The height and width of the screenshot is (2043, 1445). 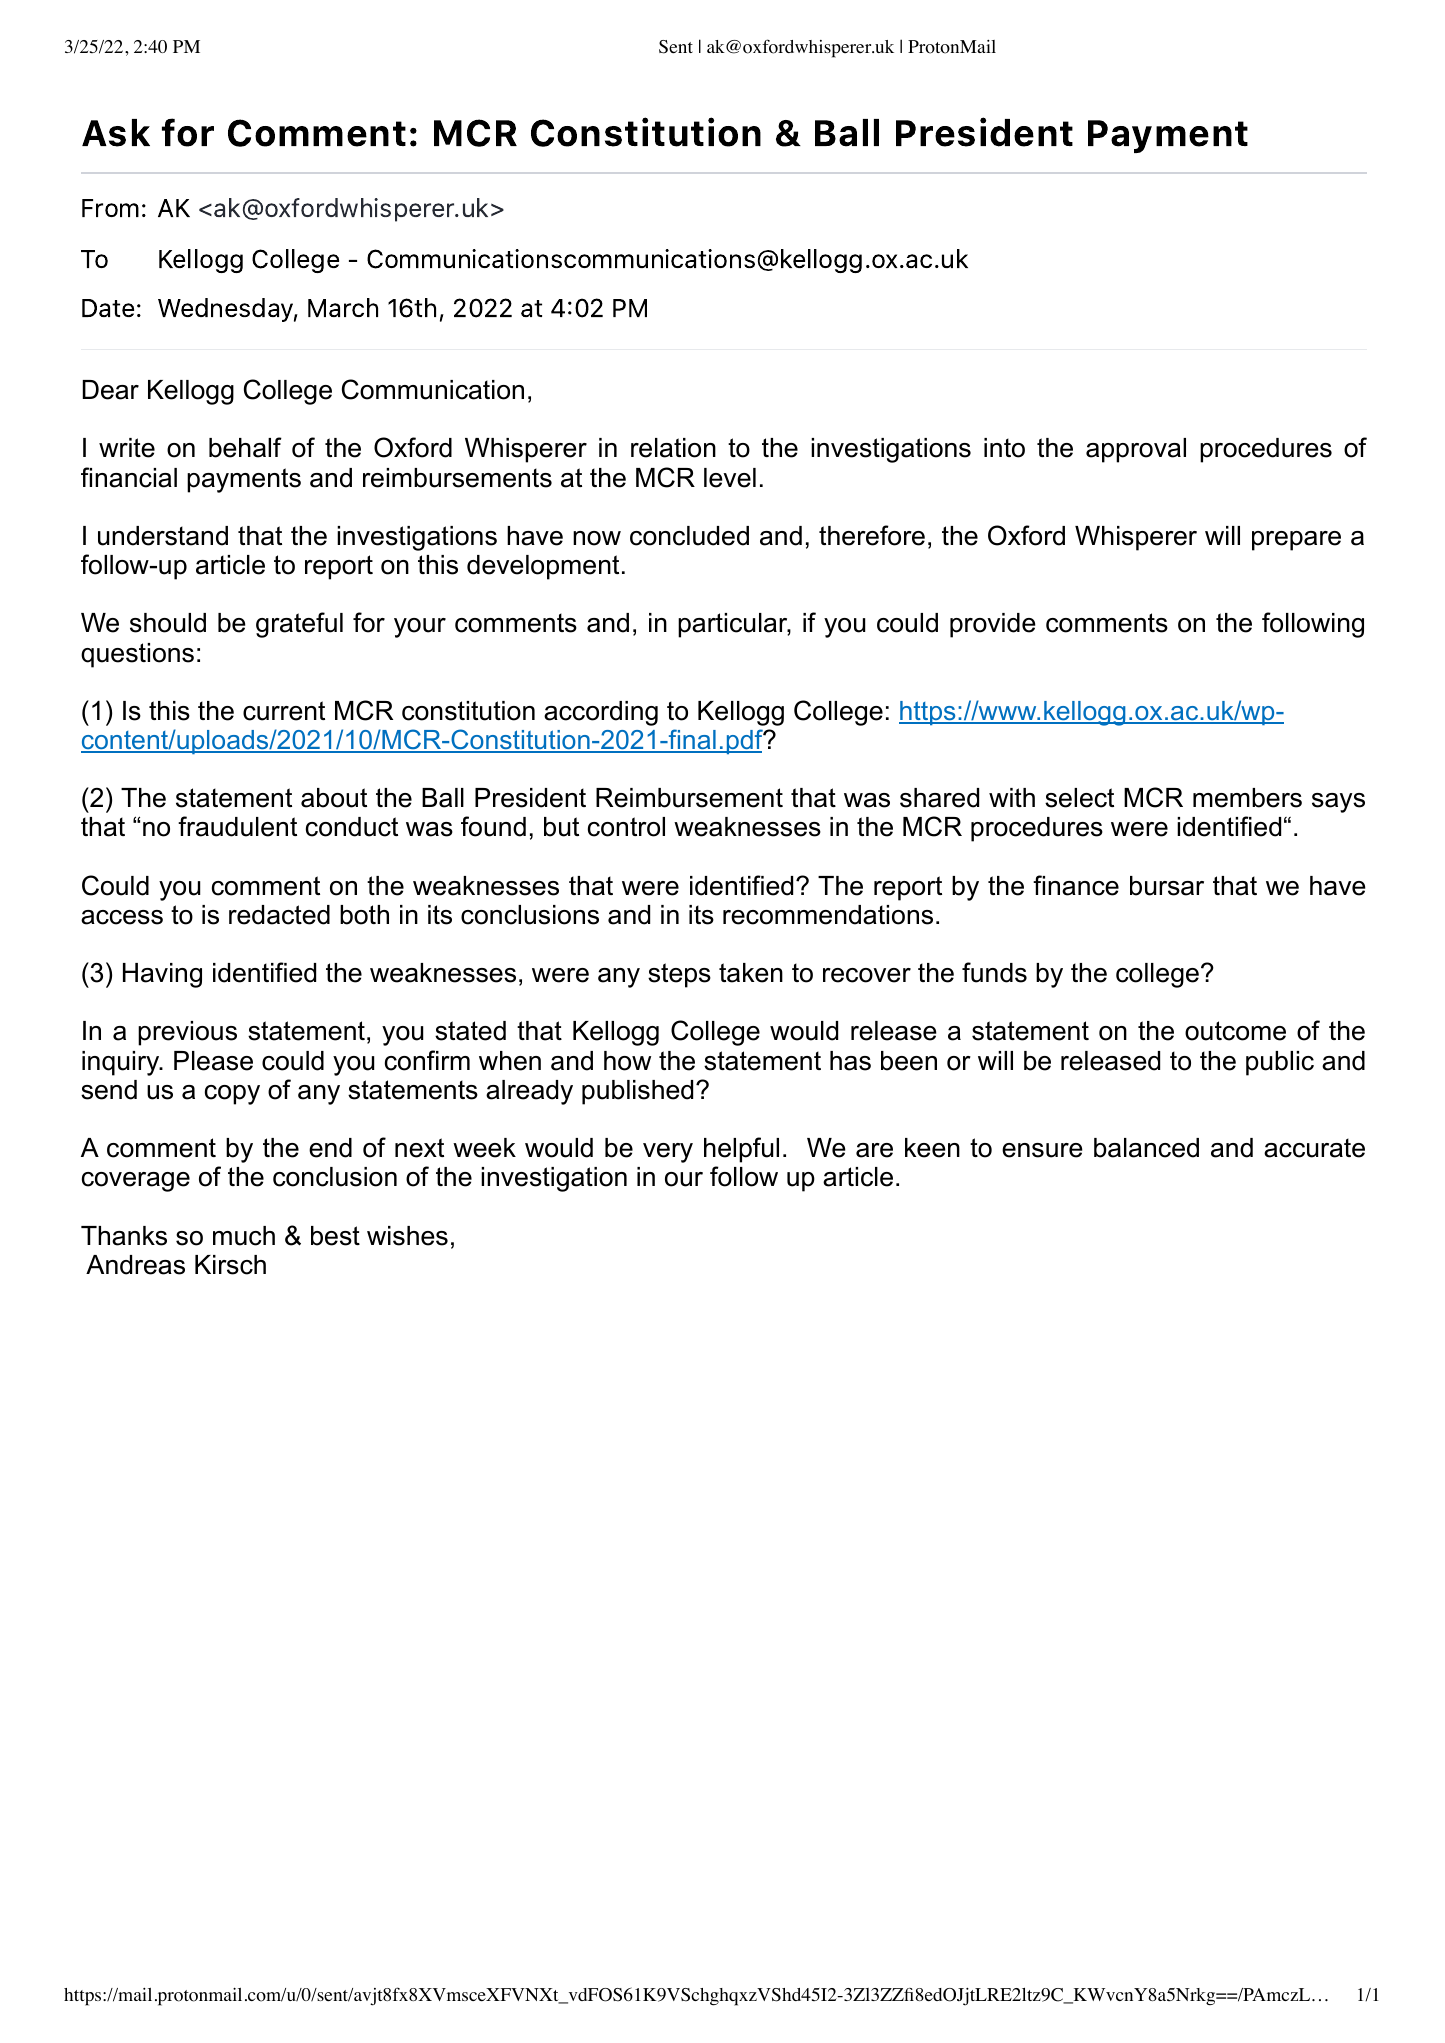 I want to click on concluded, so click(x=689, y=536).
